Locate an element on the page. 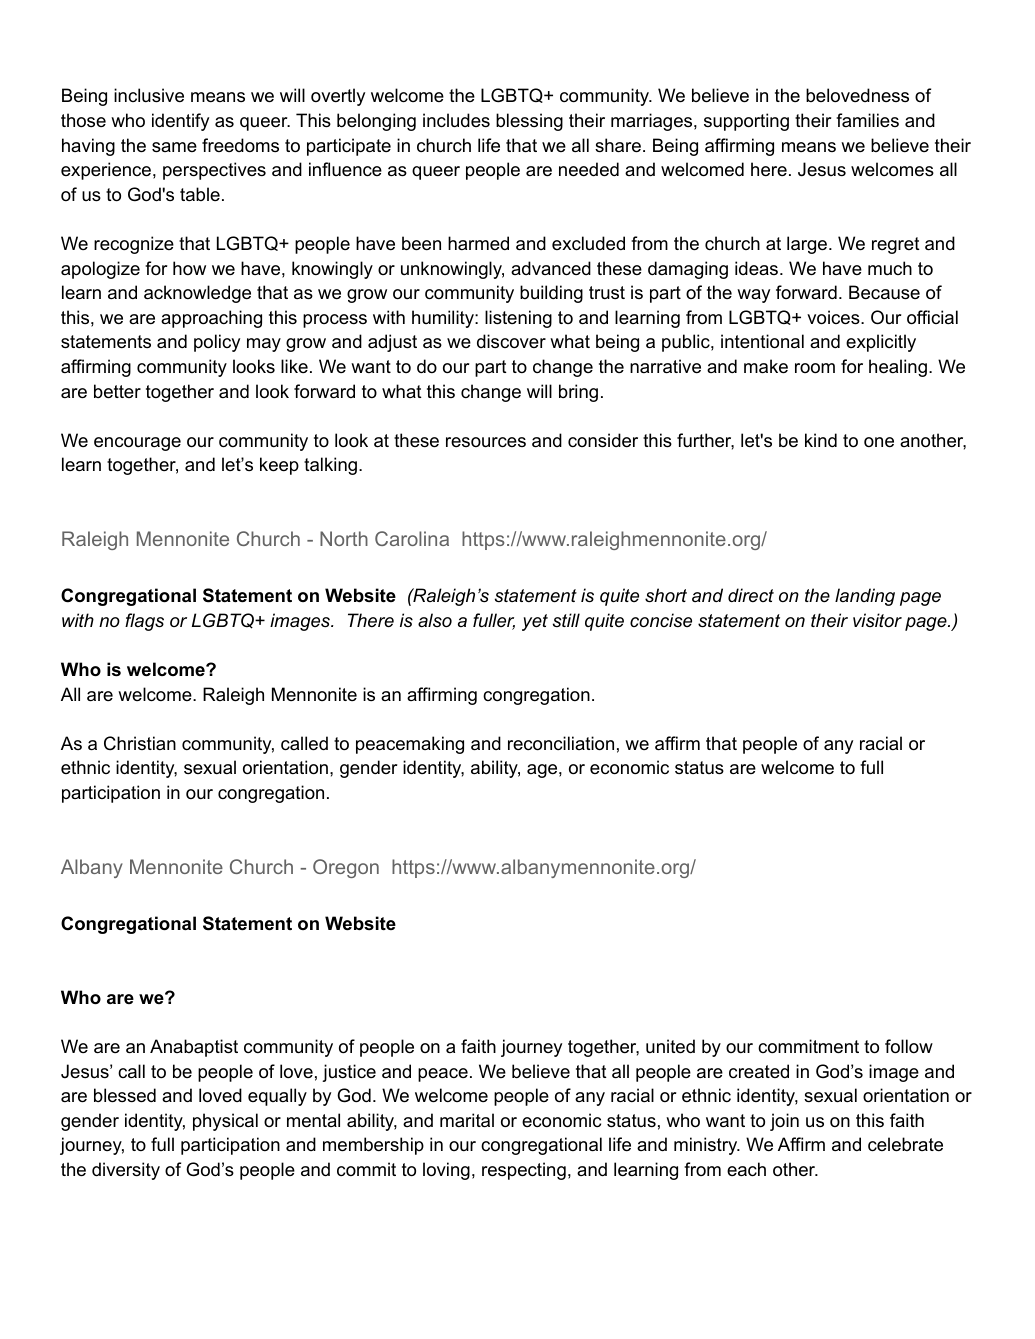 This page has width=1035, height=1339. marital is located at coordinates (467, 1120).
